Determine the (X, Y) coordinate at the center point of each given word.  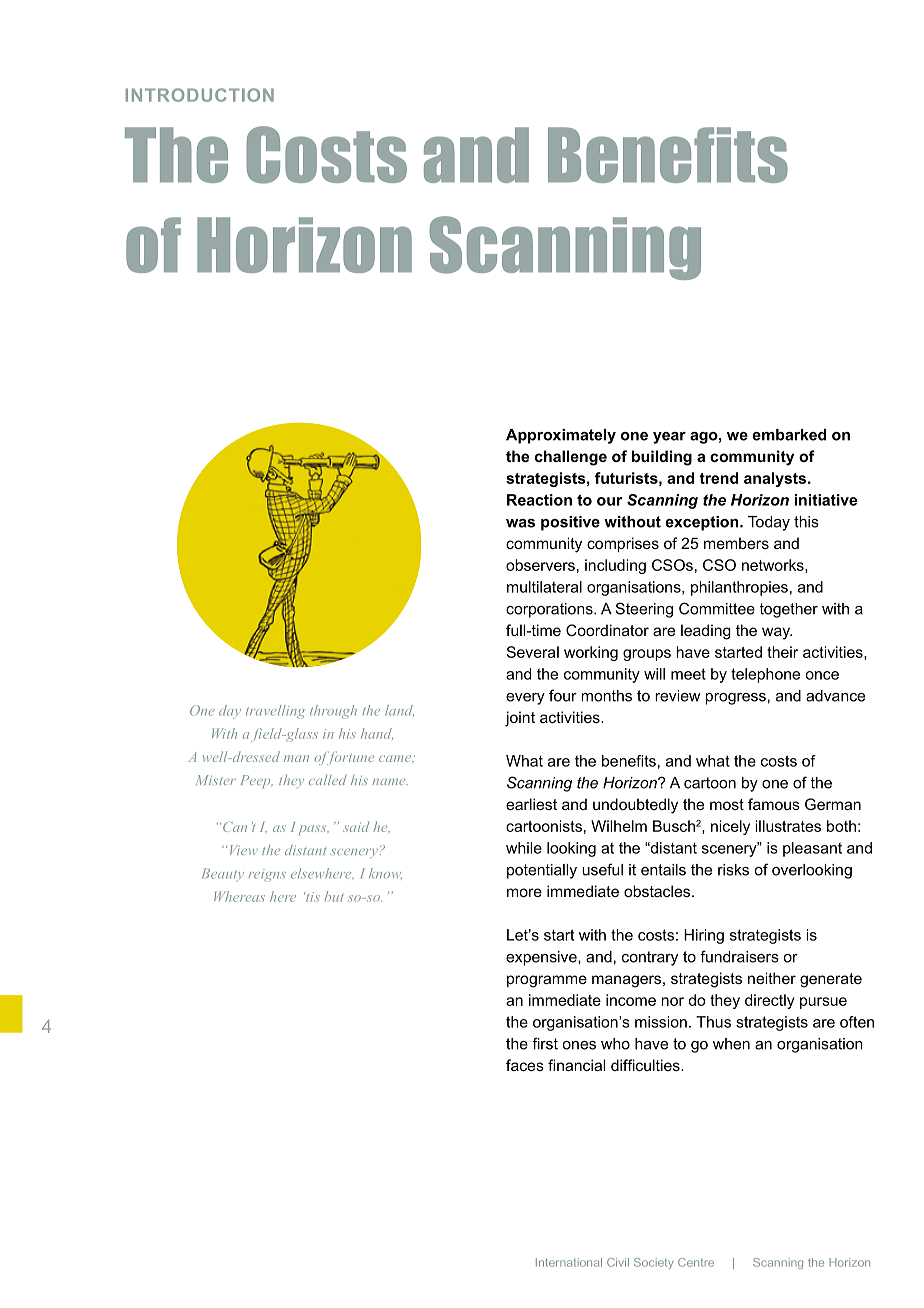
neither (772, 978)
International (569, 1262)
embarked (789, 435)
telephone (765, 675)
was (520, 523)
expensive (542, 958)
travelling (275, 712)
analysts (776, 479)
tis (312, 897)
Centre (696, 1262)
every (525, 699)
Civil (618, 1262)
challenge (571, 458)
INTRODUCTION (200, 95)
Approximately (561, 436)
